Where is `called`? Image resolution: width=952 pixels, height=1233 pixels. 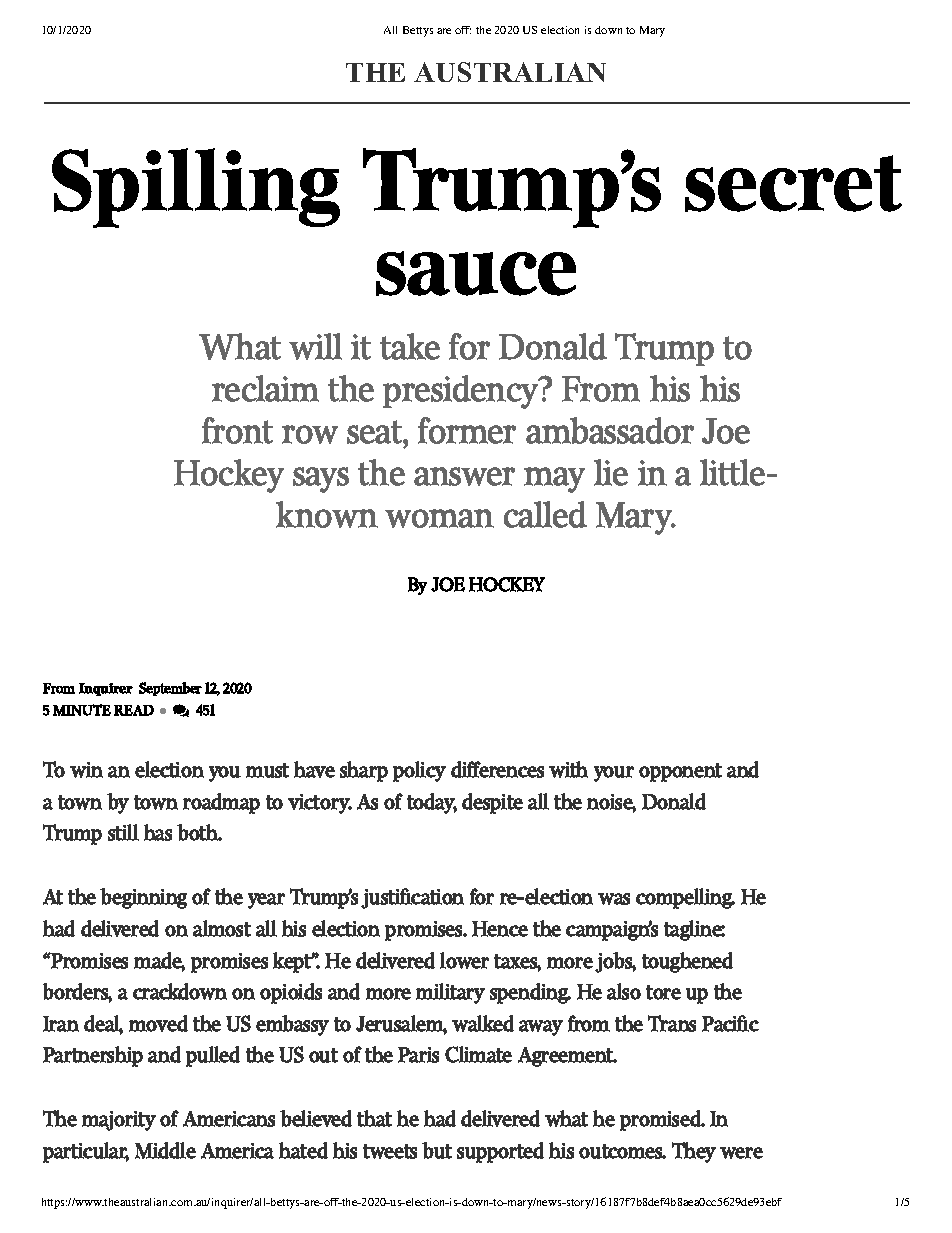
called is located at coordinates (545, 514).
